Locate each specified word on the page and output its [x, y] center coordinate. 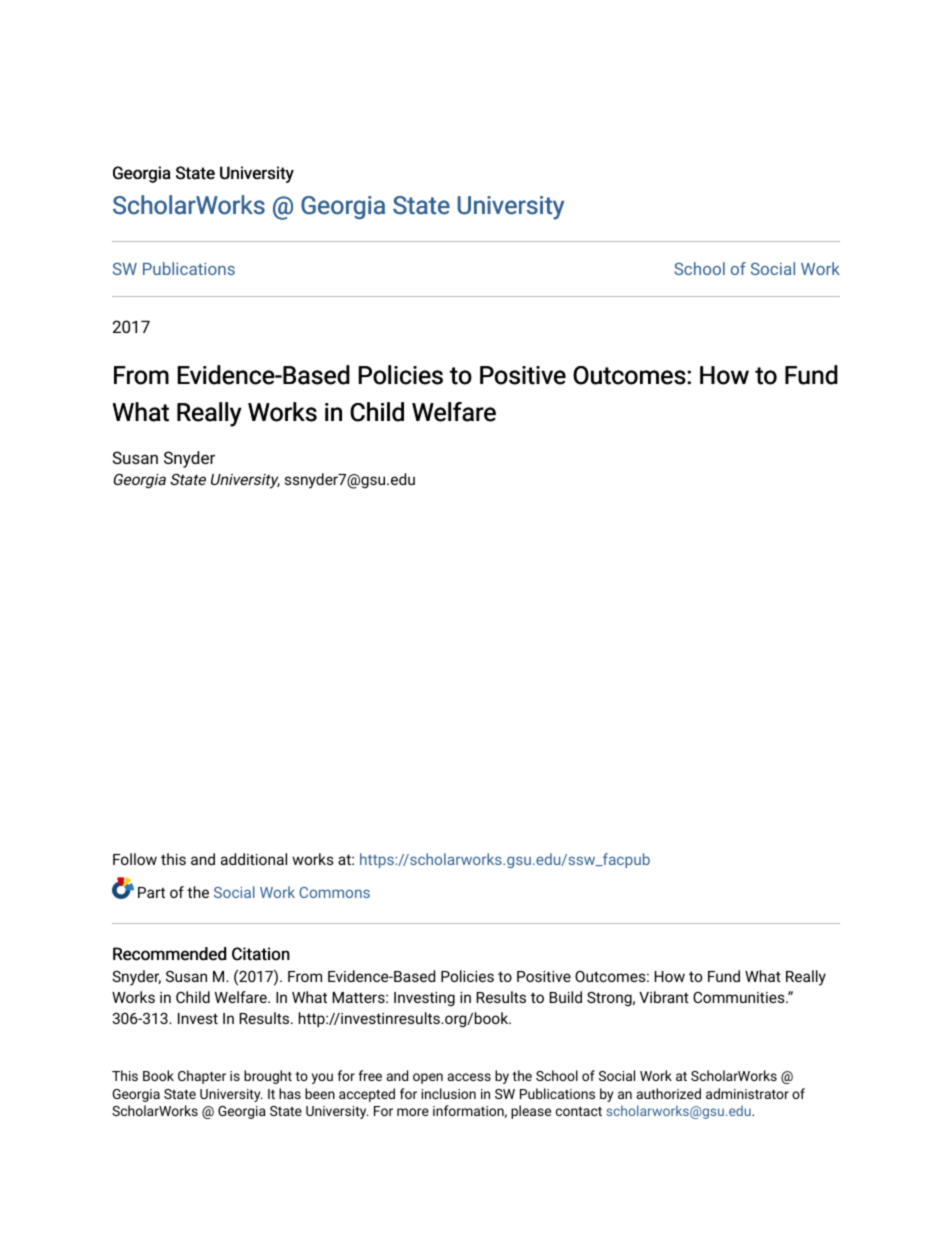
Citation [261, 954]
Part [151, 892]
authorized [669, 1093]
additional [254, 859]
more [413, 1112]
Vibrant [664, 997]
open [428, 1078]
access [469, 1077]
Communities [740, 997]
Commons [334, 892]
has [290, 1093]
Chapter [202, 1077]
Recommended [169, 954]
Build [565, 997]
